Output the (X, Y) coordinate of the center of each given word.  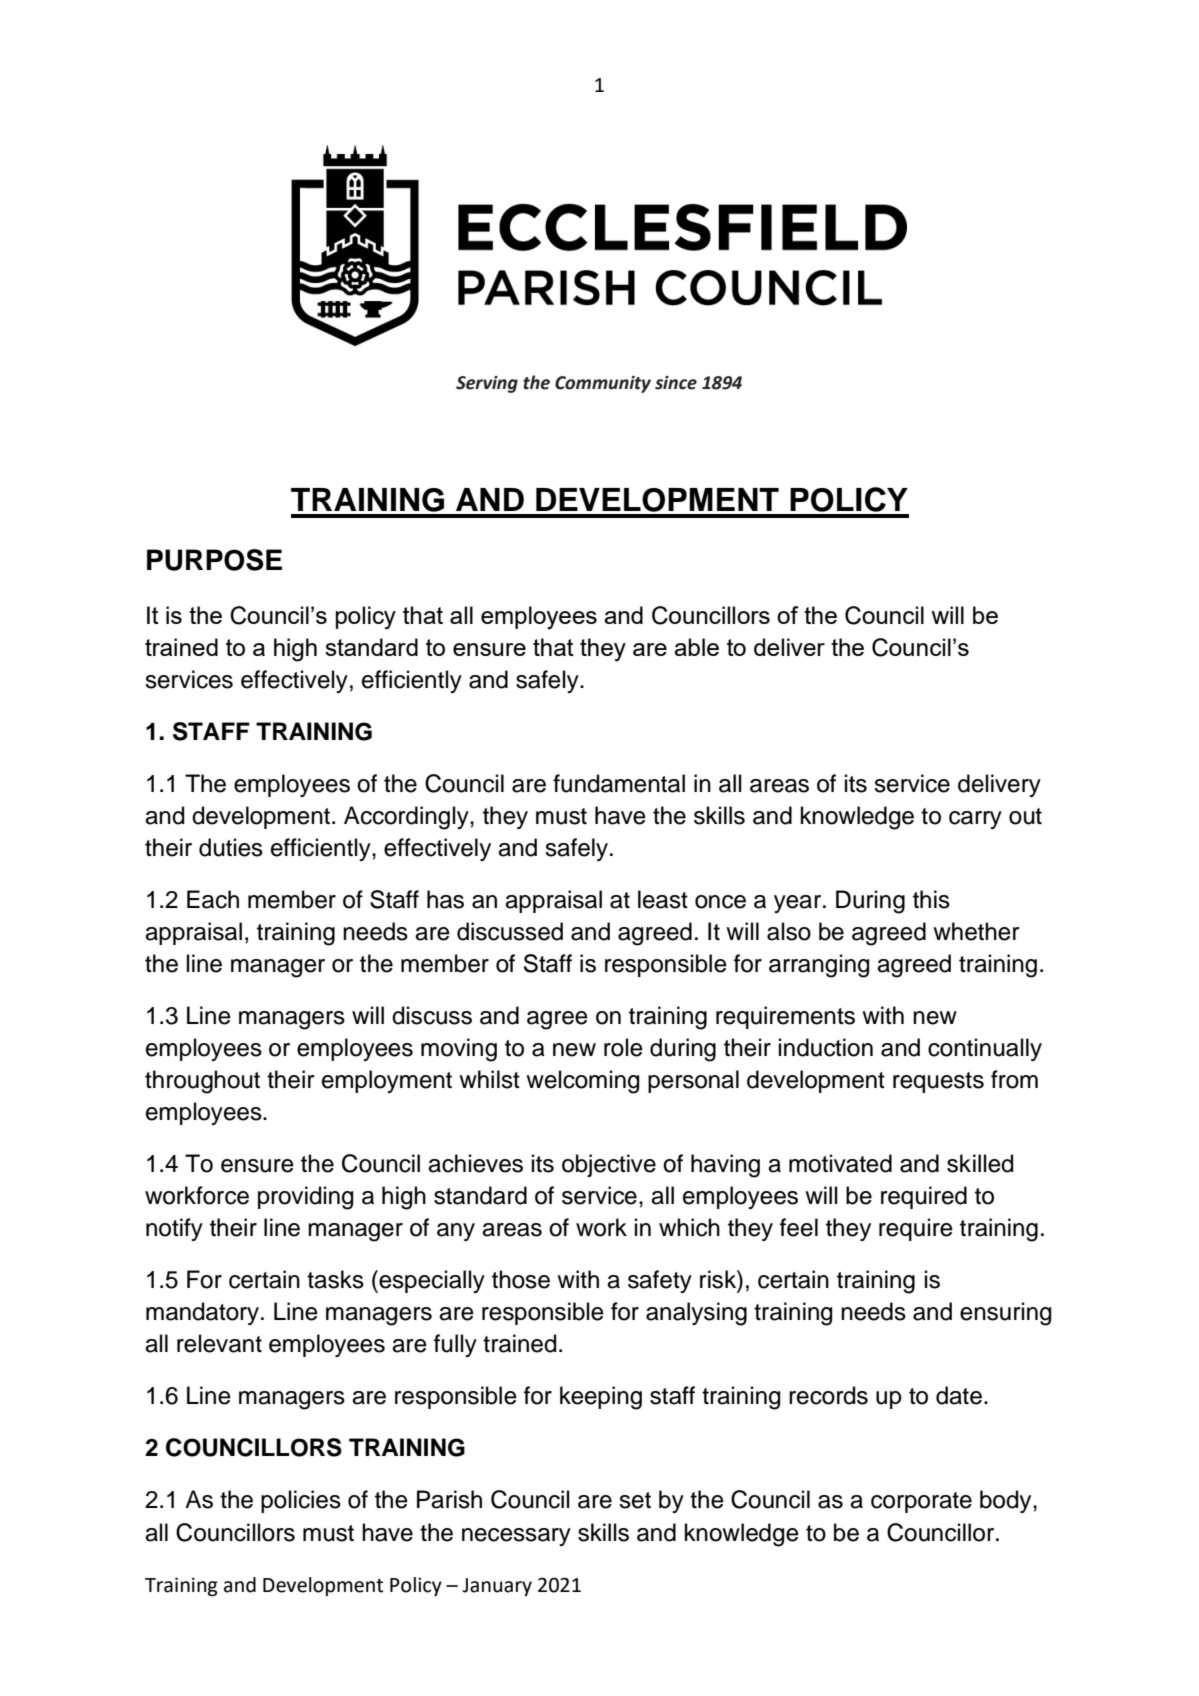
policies (301, 1501)
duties (231, 847)
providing (305, 1198)
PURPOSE (214, 560)
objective (609, 1165)
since (676, 383)
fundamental (619, 783)
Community (603, 384)
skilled (980, 1163)
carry (975, 820)
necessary (516, 1537)
